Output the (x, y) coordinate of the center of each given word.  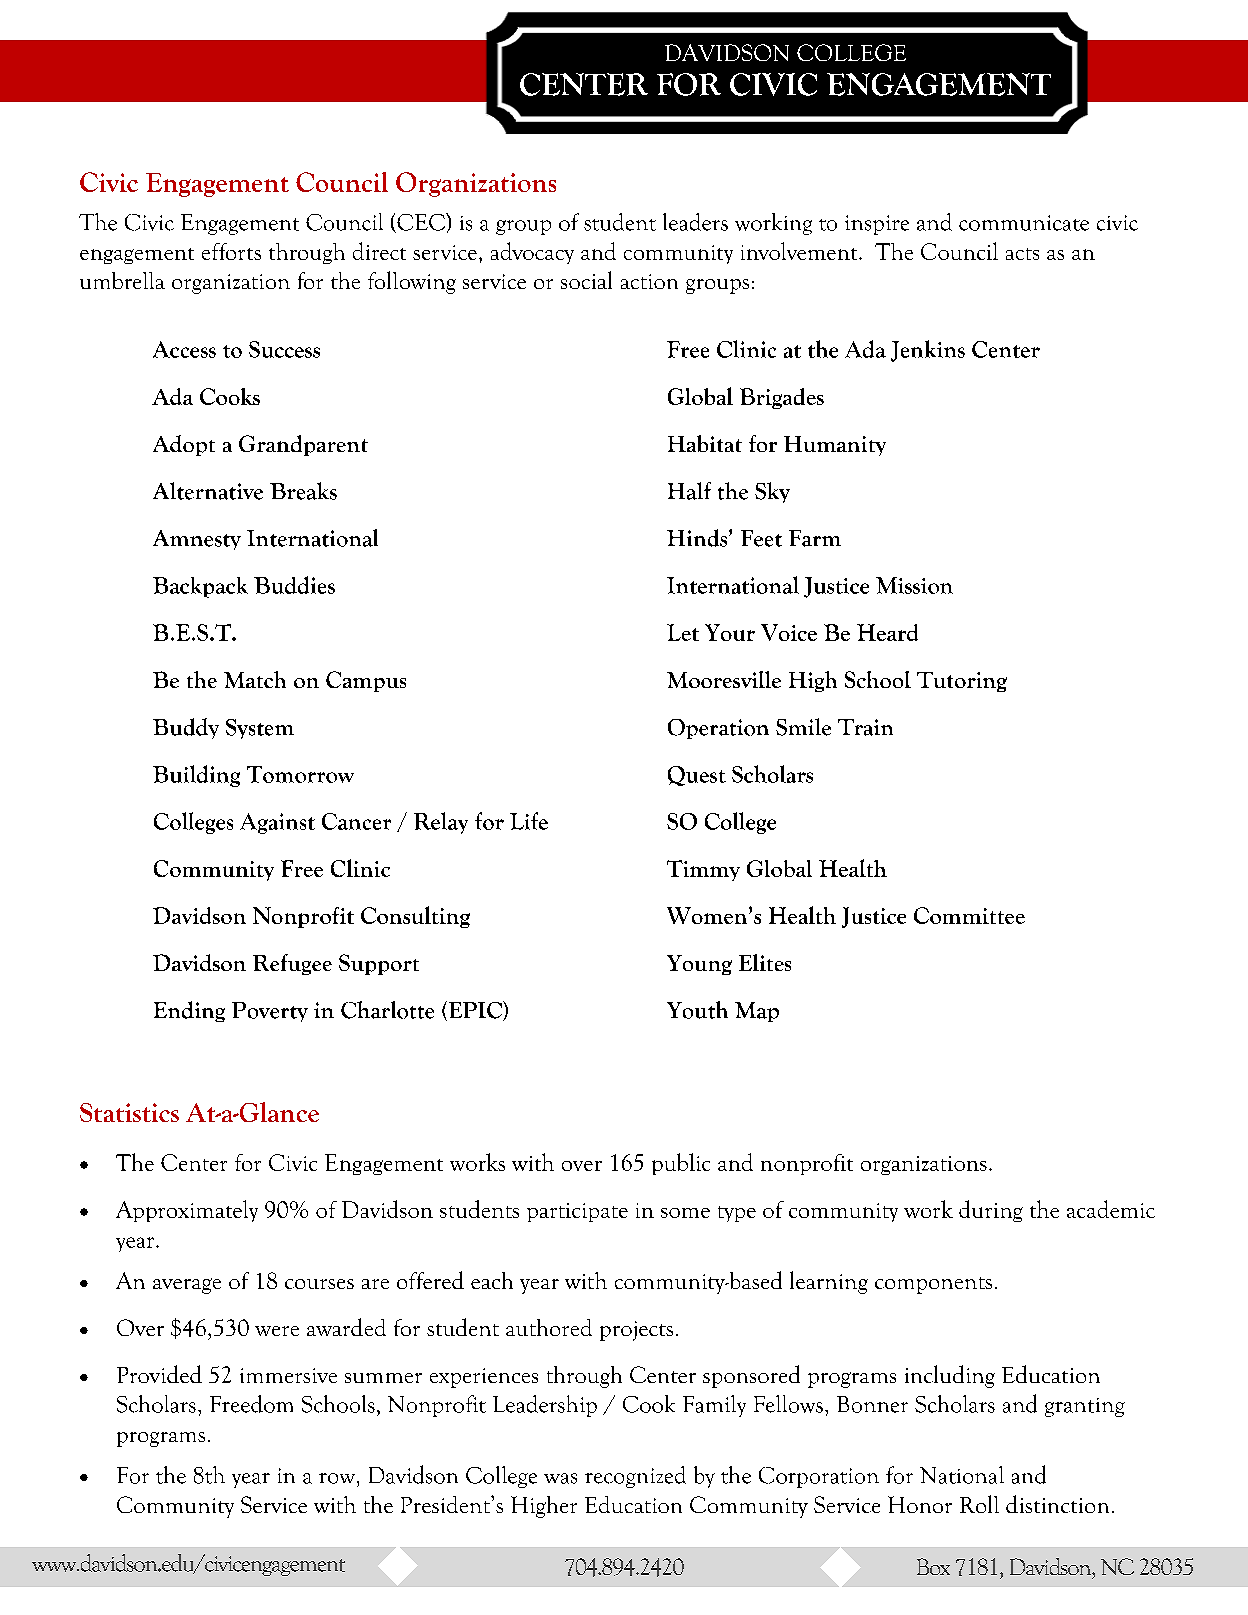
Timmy (703, 870)
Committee (969, 915)
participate (577, 1212)
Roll (979, 1504)
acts (1022, 254)
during (991, 1211)
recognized (635, 1477)
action (649, 281)
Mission (914, 585)
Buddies (294, 585)
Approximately (187, 1211)
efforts (231, 251)
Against (277, 823)
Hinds (698, 538)
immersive (288, 1375)
